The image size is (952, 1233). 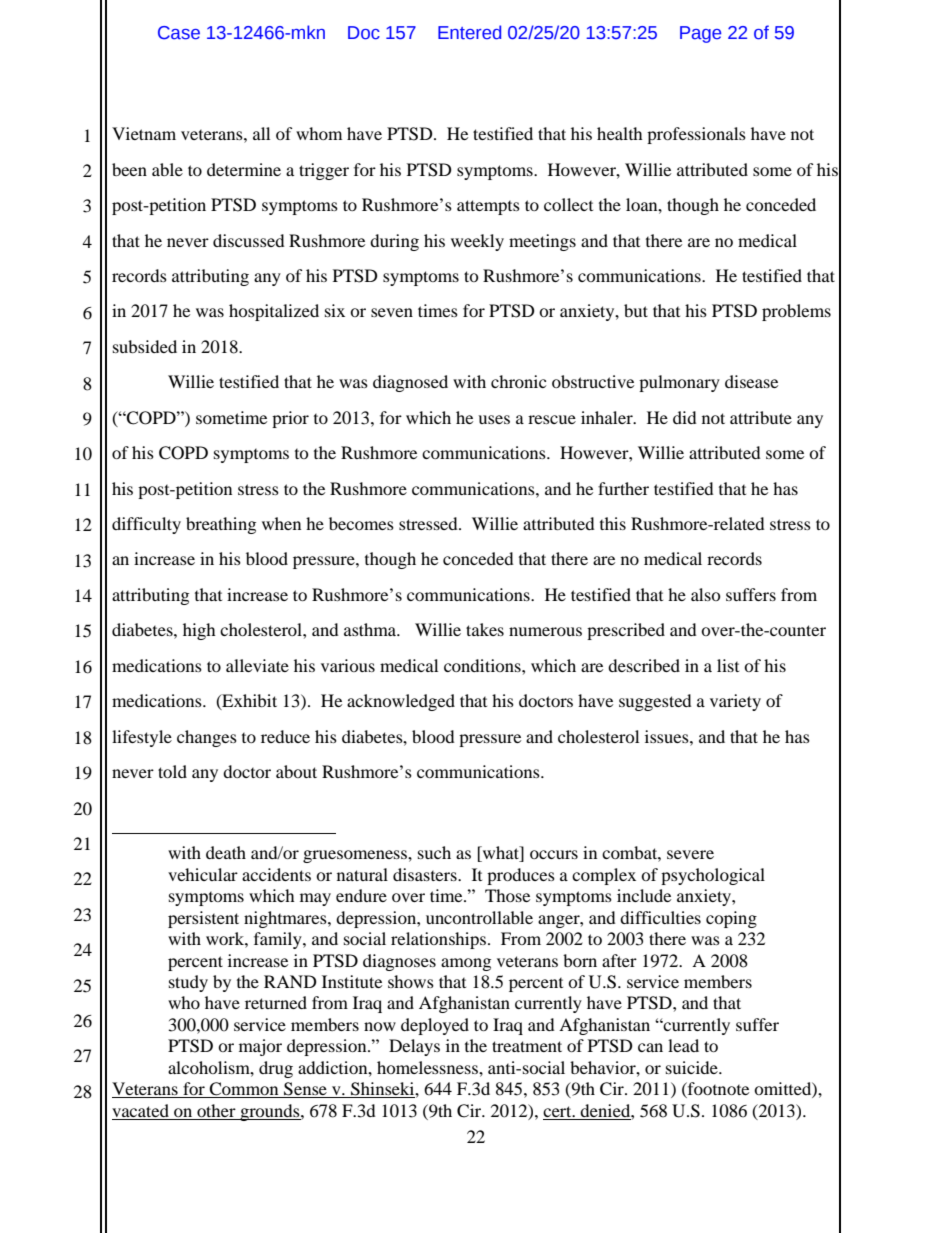 I want to click on issues, so click(x=668, y=736).
